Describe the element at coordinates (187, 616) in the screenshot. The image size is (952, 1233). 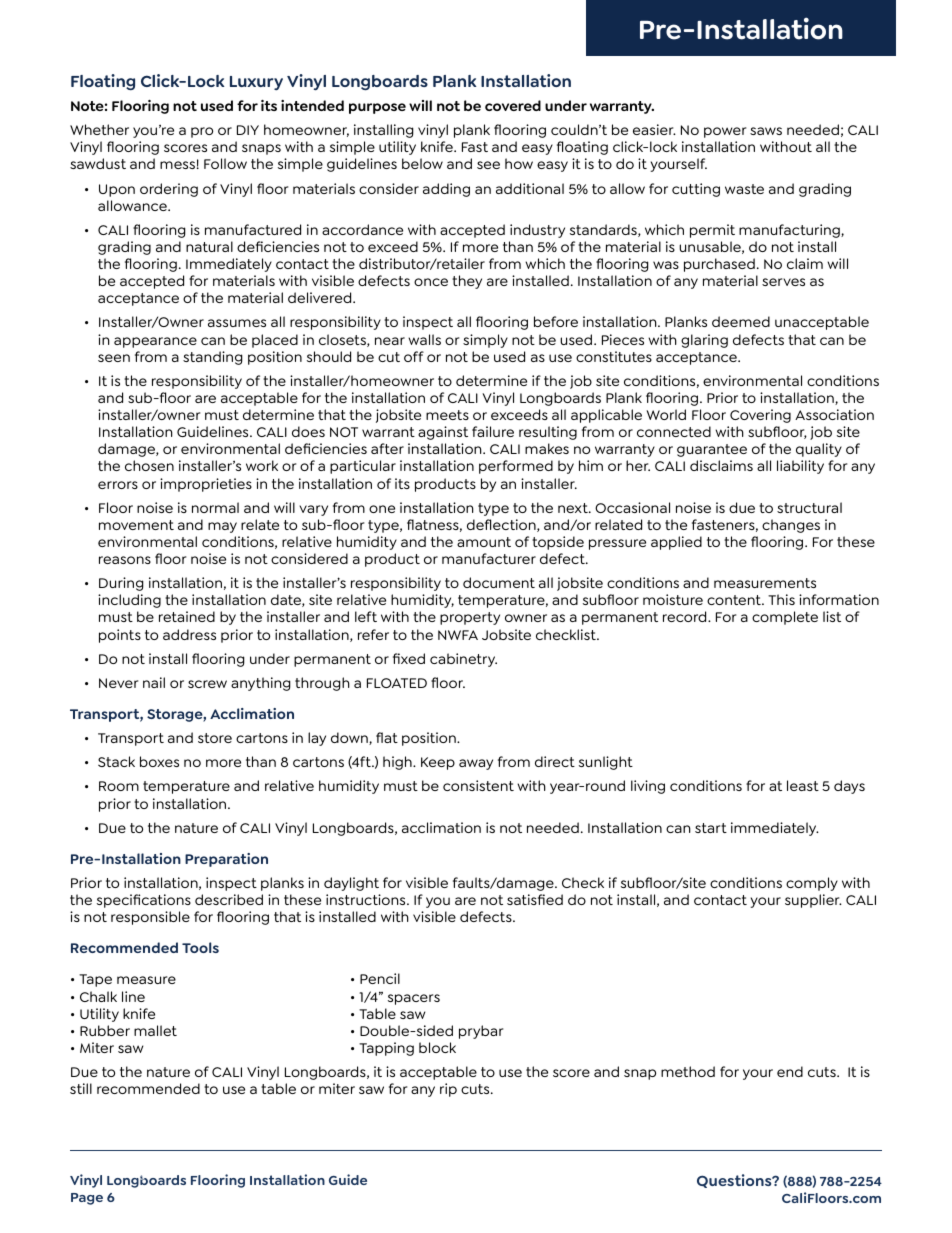
I see `retained` at that location.
